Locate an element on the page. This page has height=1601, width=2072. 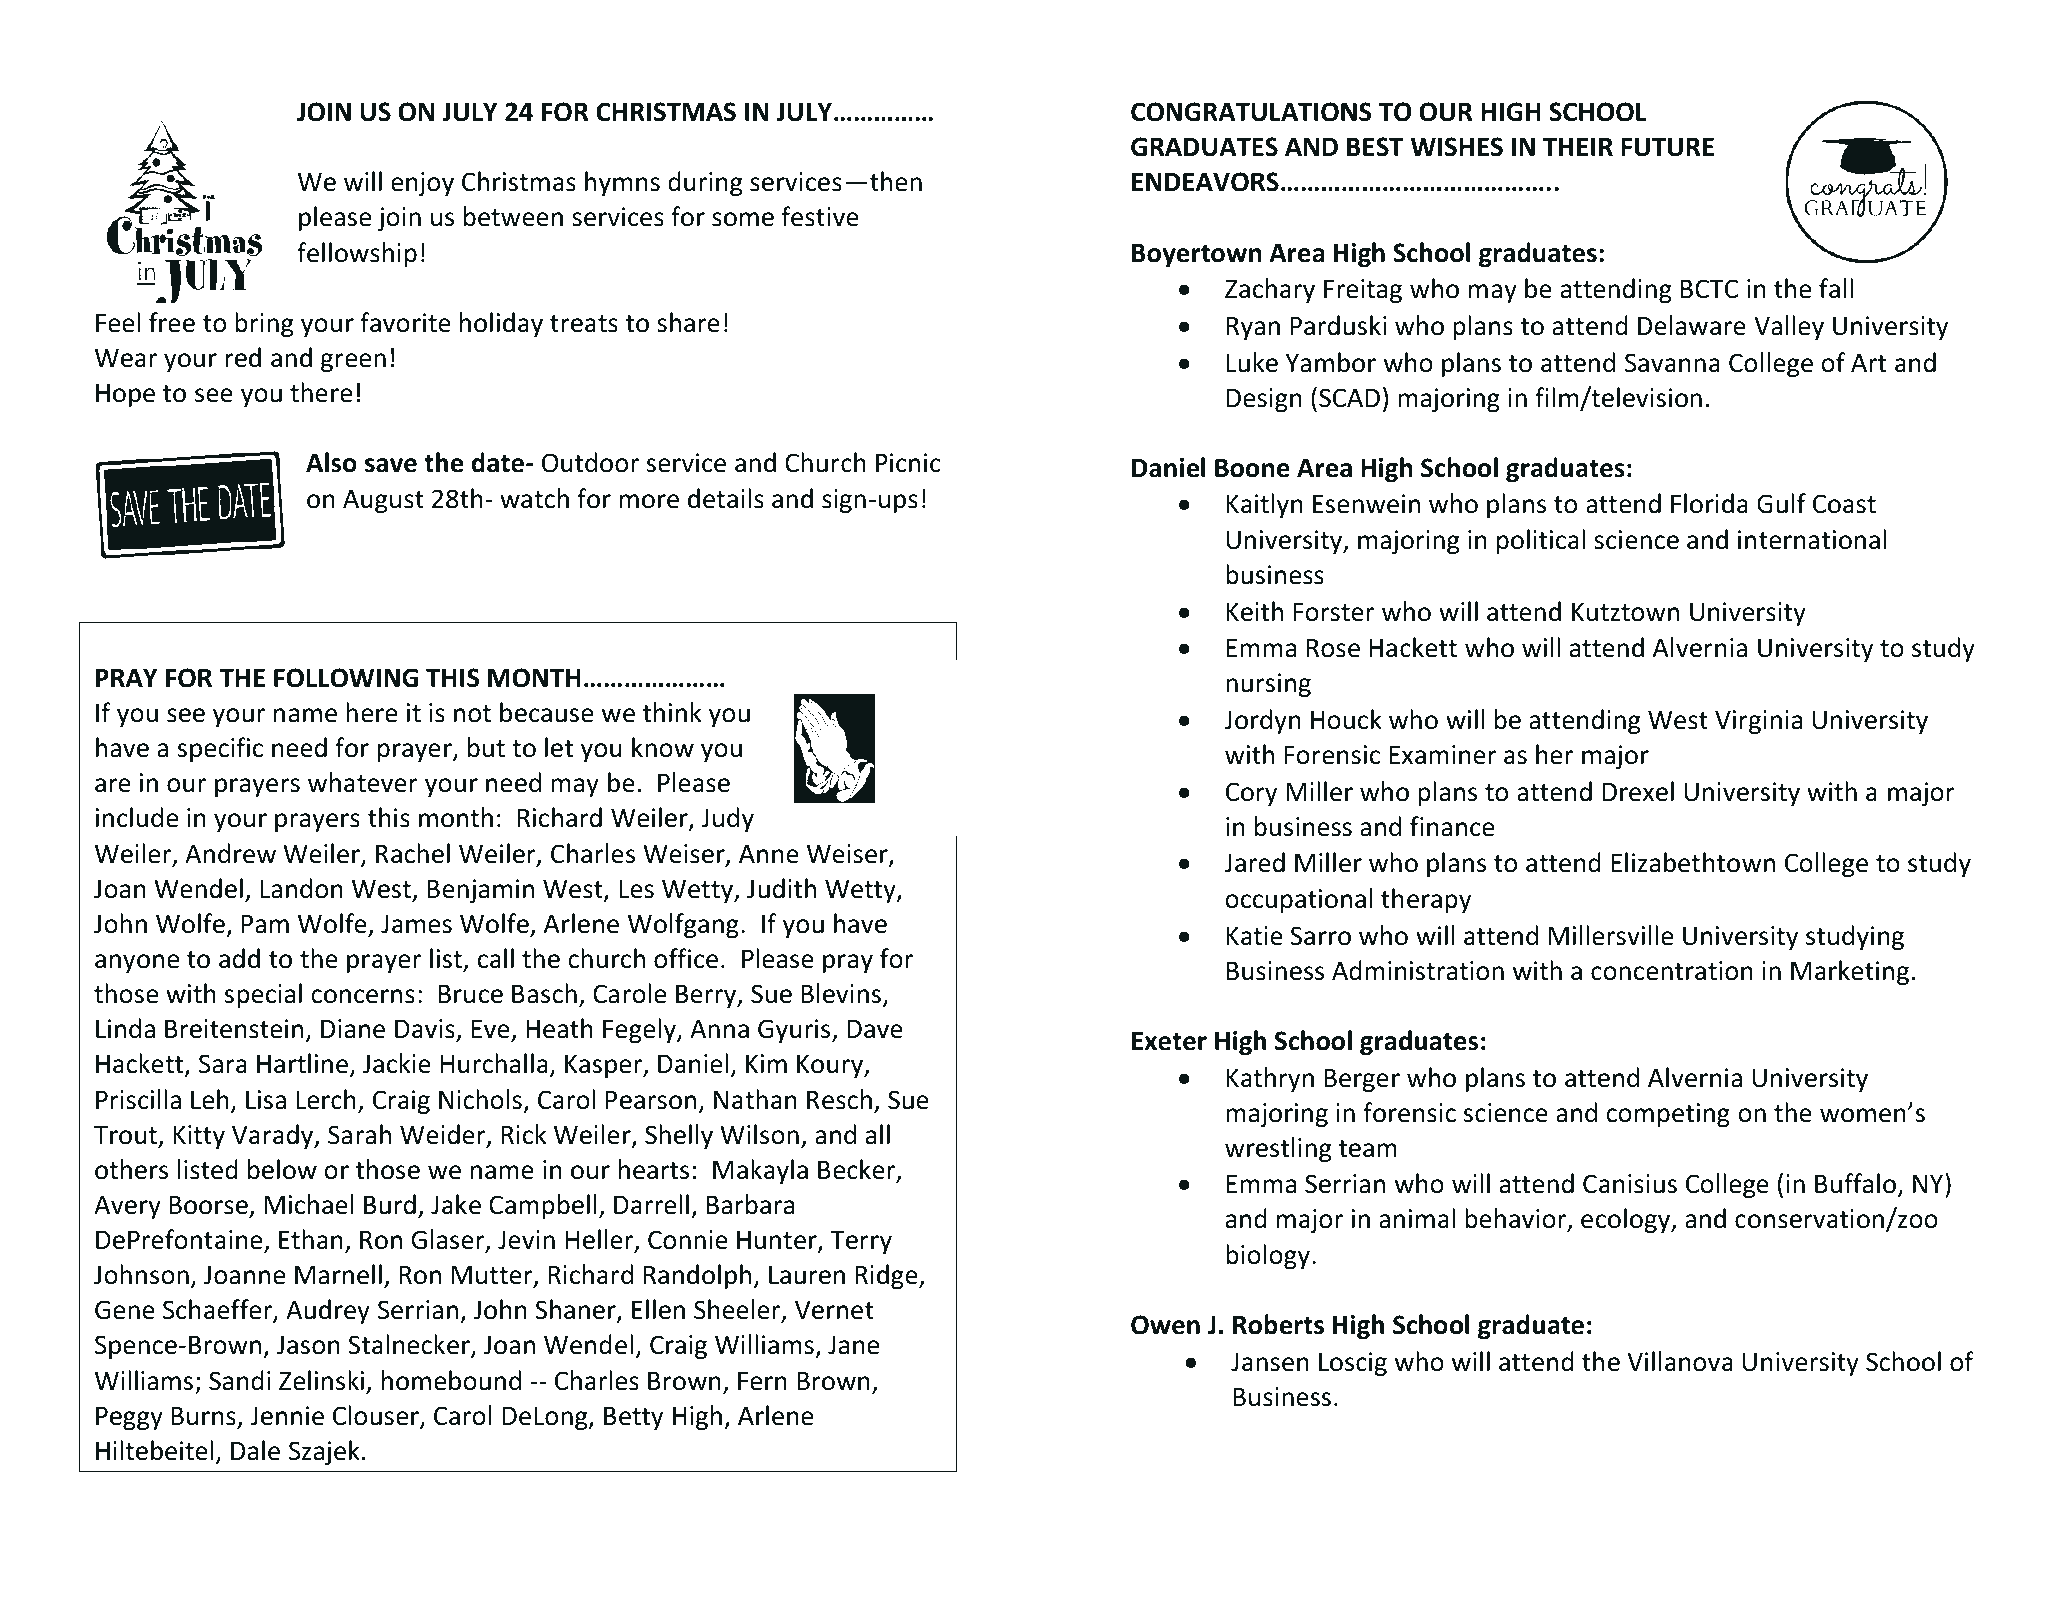
August is located at coordinates (383, 501).
